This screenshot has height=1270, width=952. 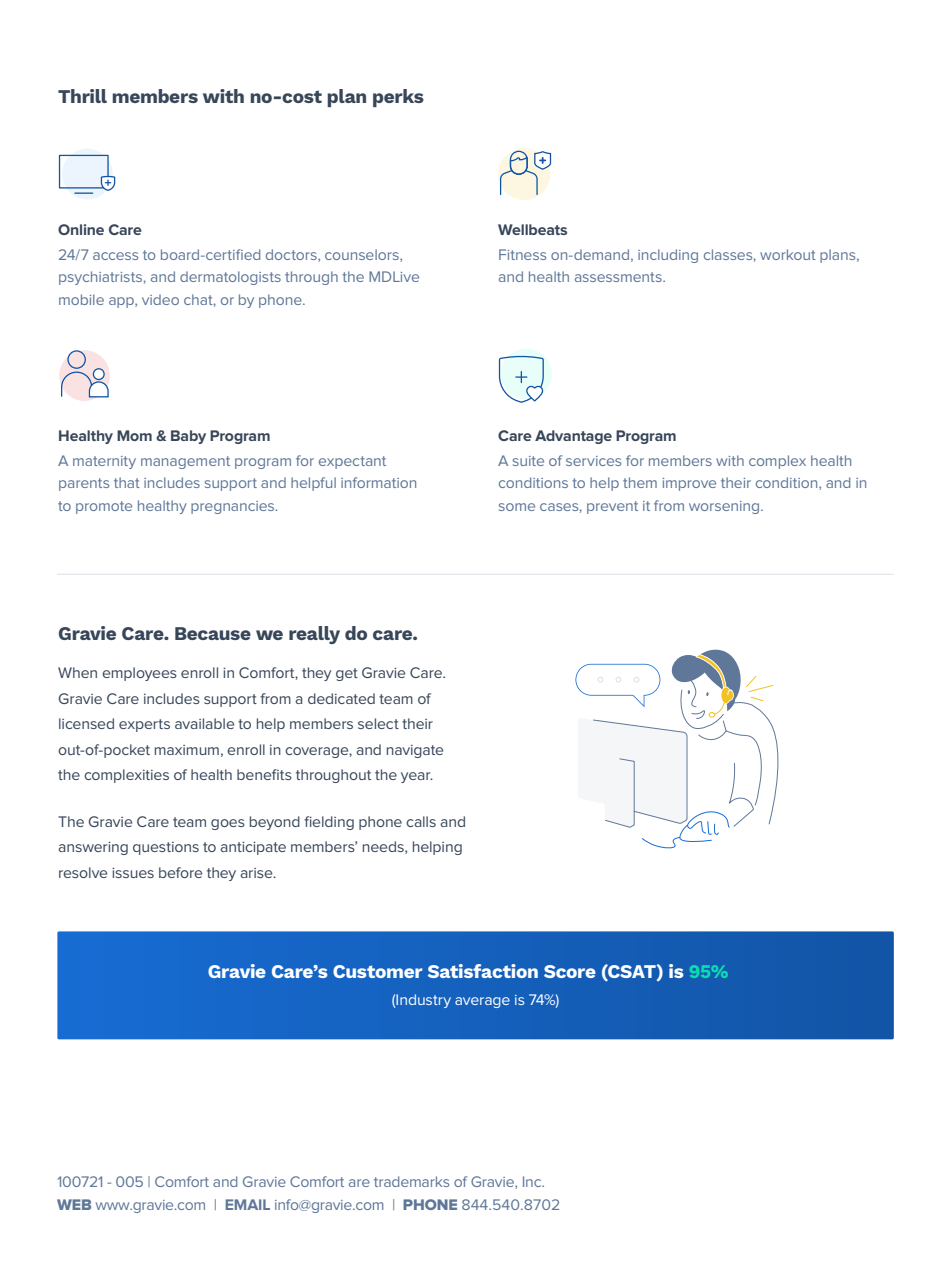 What do you see at coordinates (82, 96) in the screenshot?
I see `Thrill` at bounding box center [82, 96].
